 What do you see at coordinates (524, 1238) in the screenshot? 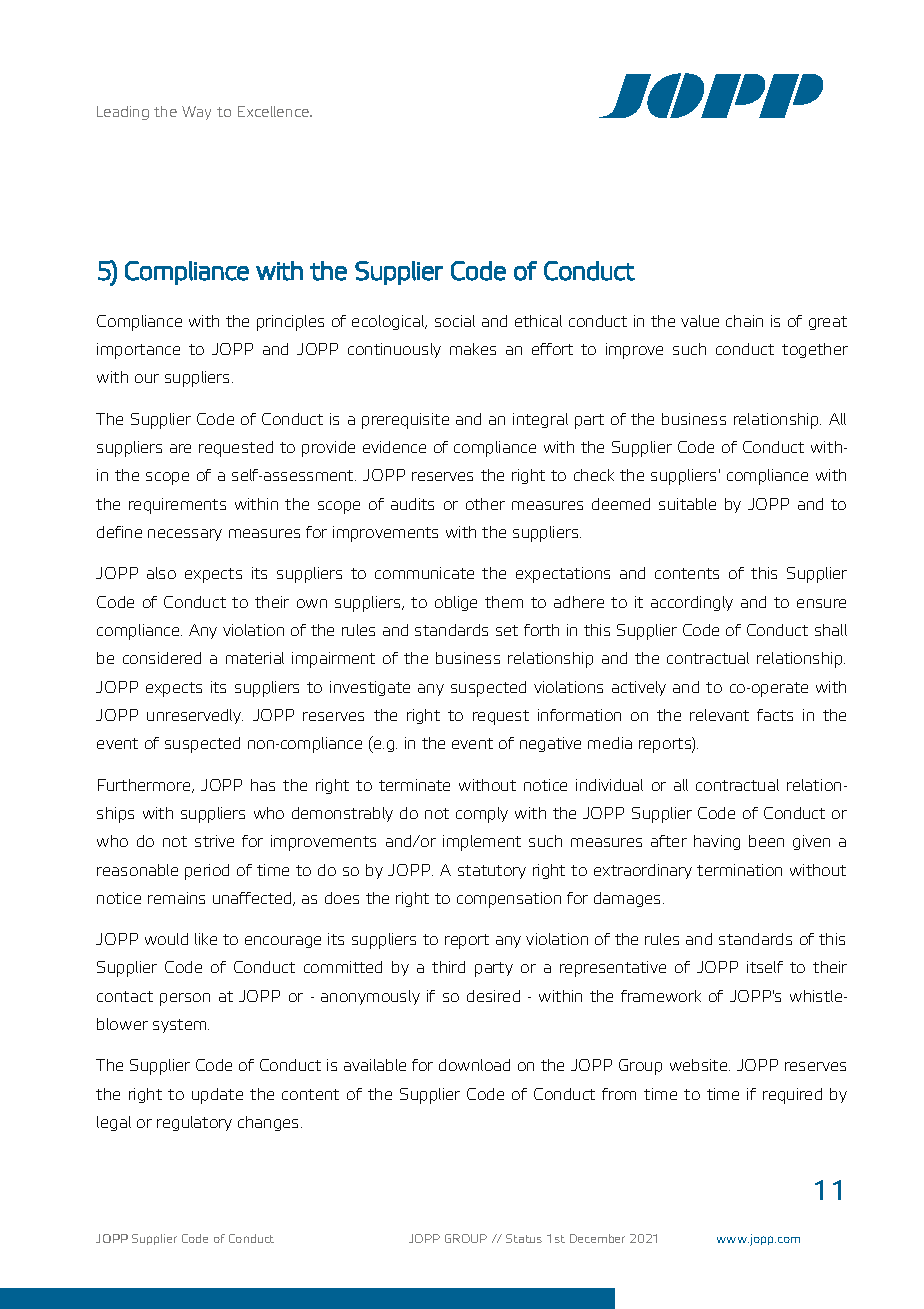
I see `Status` at bounding box center [524, 1238].
